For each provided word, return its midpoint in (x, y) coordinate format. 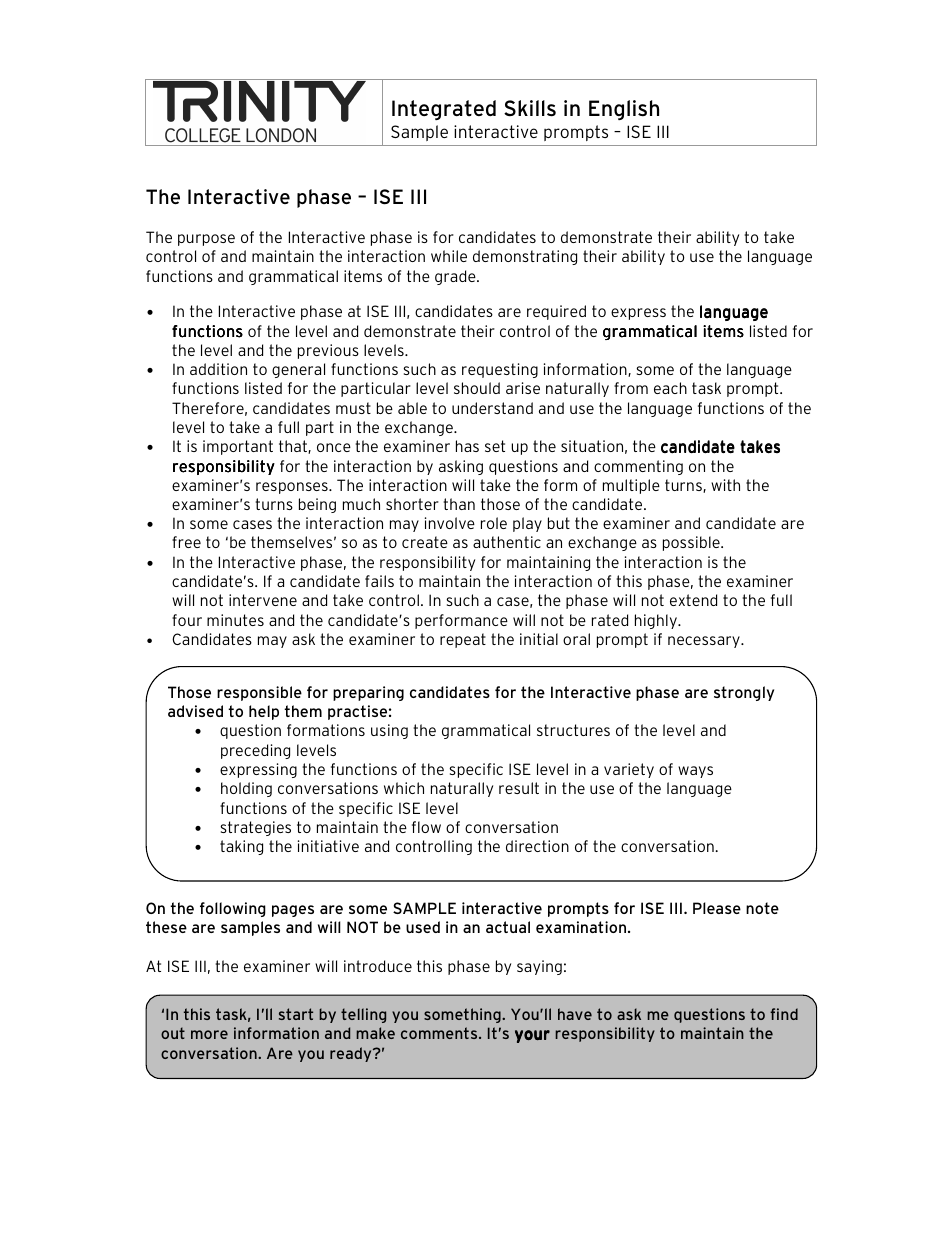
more (209, 1034)
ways (695, 772)
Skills (530, 108)
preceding (255, 751)
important (238, 447)
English (624, 110)
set (495, 446)
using (389, 731)
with (725, 485)
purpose (206, 240)
